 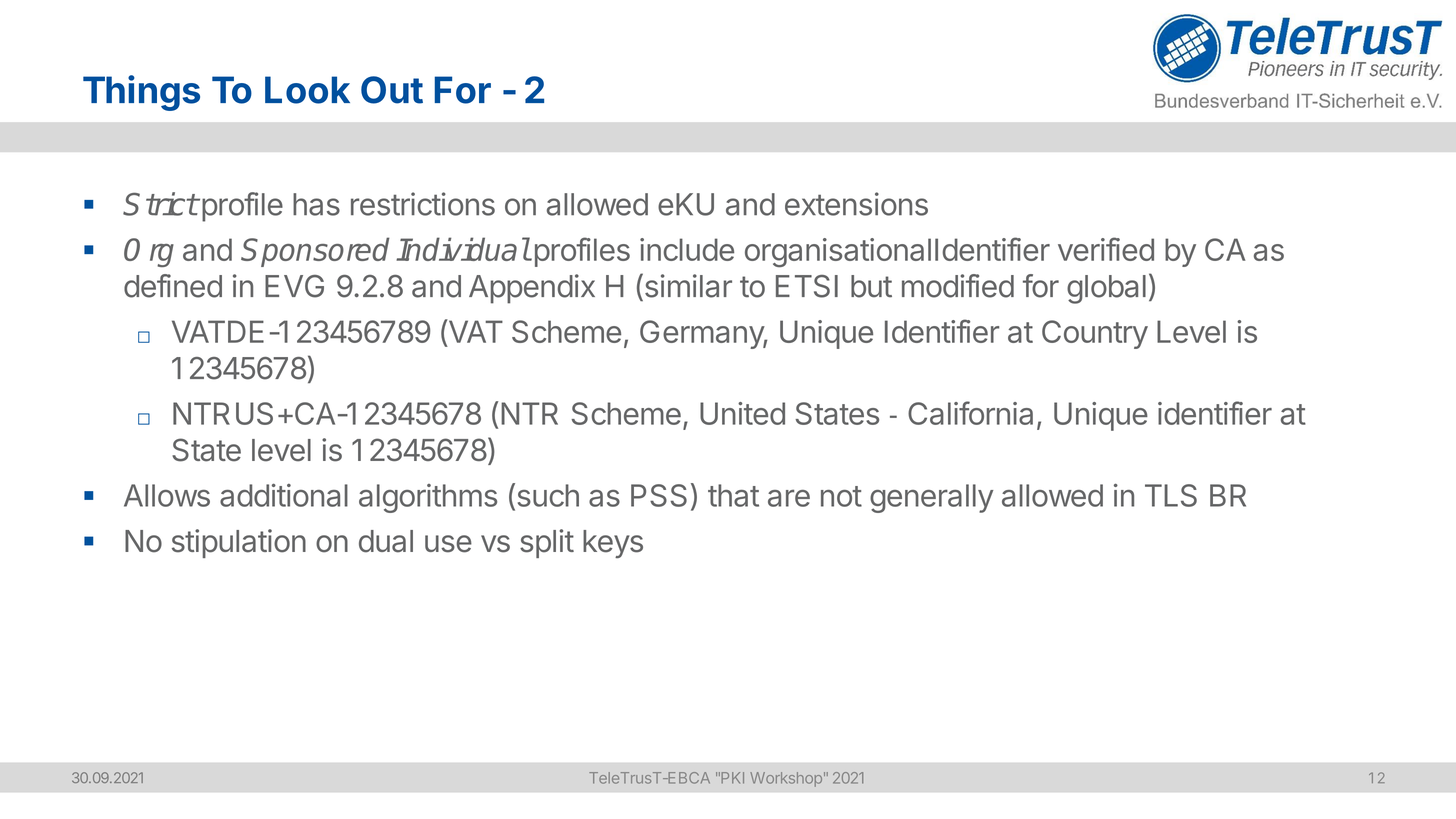 What do you see at coordinates (931, 498) in the document?
I see `generally` at bounding box center [931, 498].
